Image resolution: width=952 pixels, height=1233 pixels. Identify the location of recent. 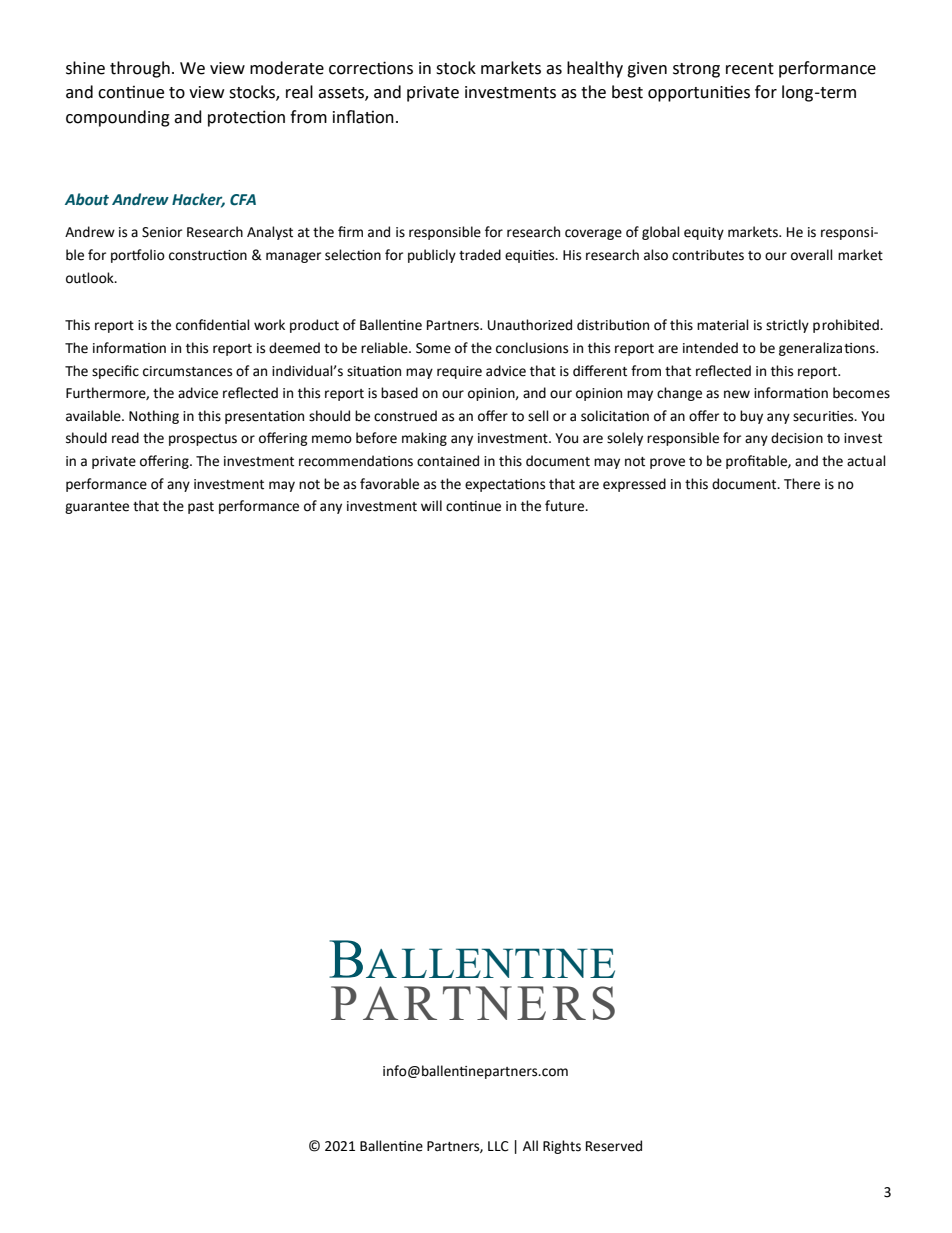
(750, 69).
